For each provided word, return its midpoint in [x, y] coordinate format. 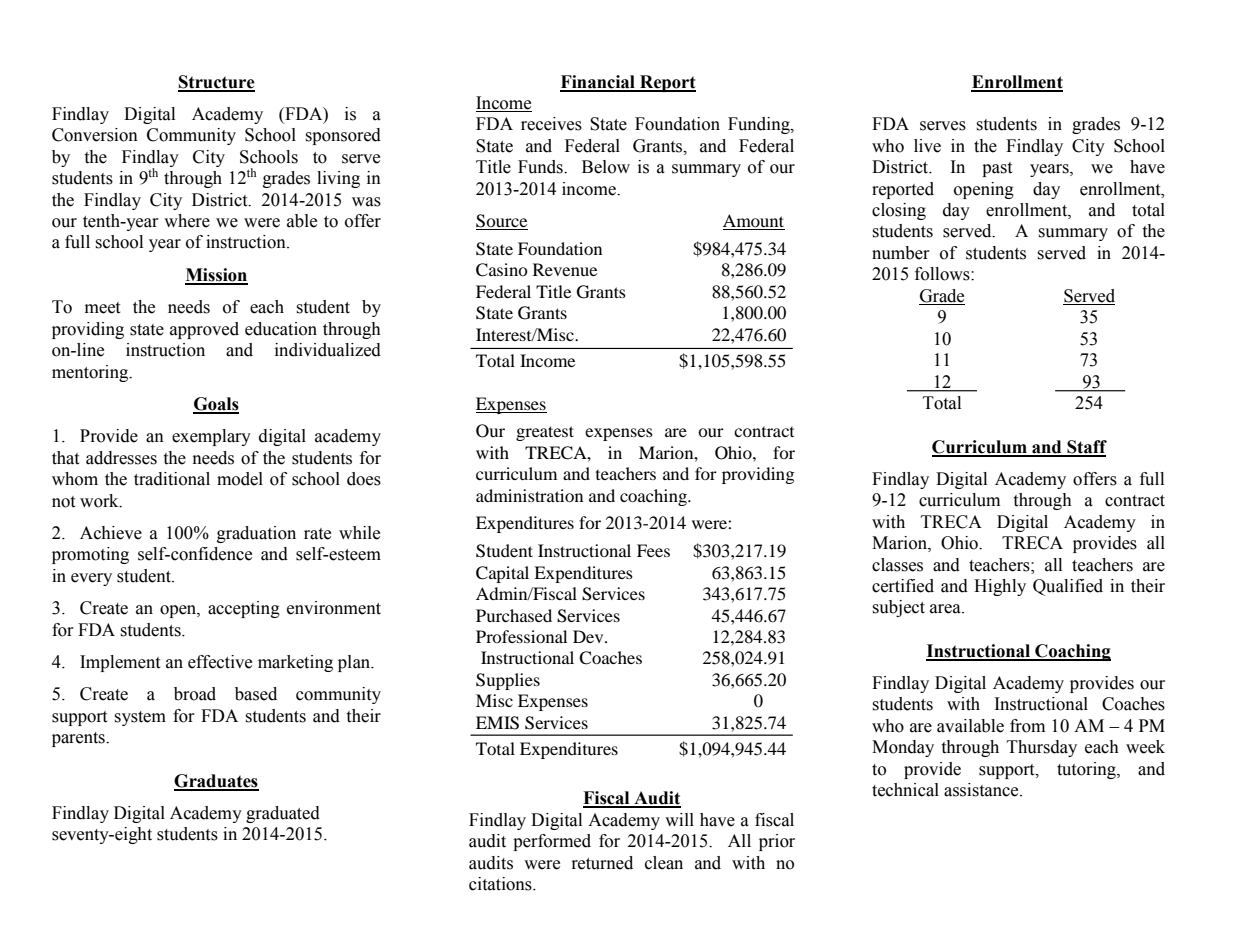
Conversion [95, 135]
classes [897, 565]
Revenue [565, 269]
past [997, 169]
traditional [172, 479]
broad [195, 694]
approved [204, 330]
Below [606, 167]
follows [943, 274]
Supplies [508, 681]
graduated [283, 814]
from [1027, 726]
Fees [653, 550]
